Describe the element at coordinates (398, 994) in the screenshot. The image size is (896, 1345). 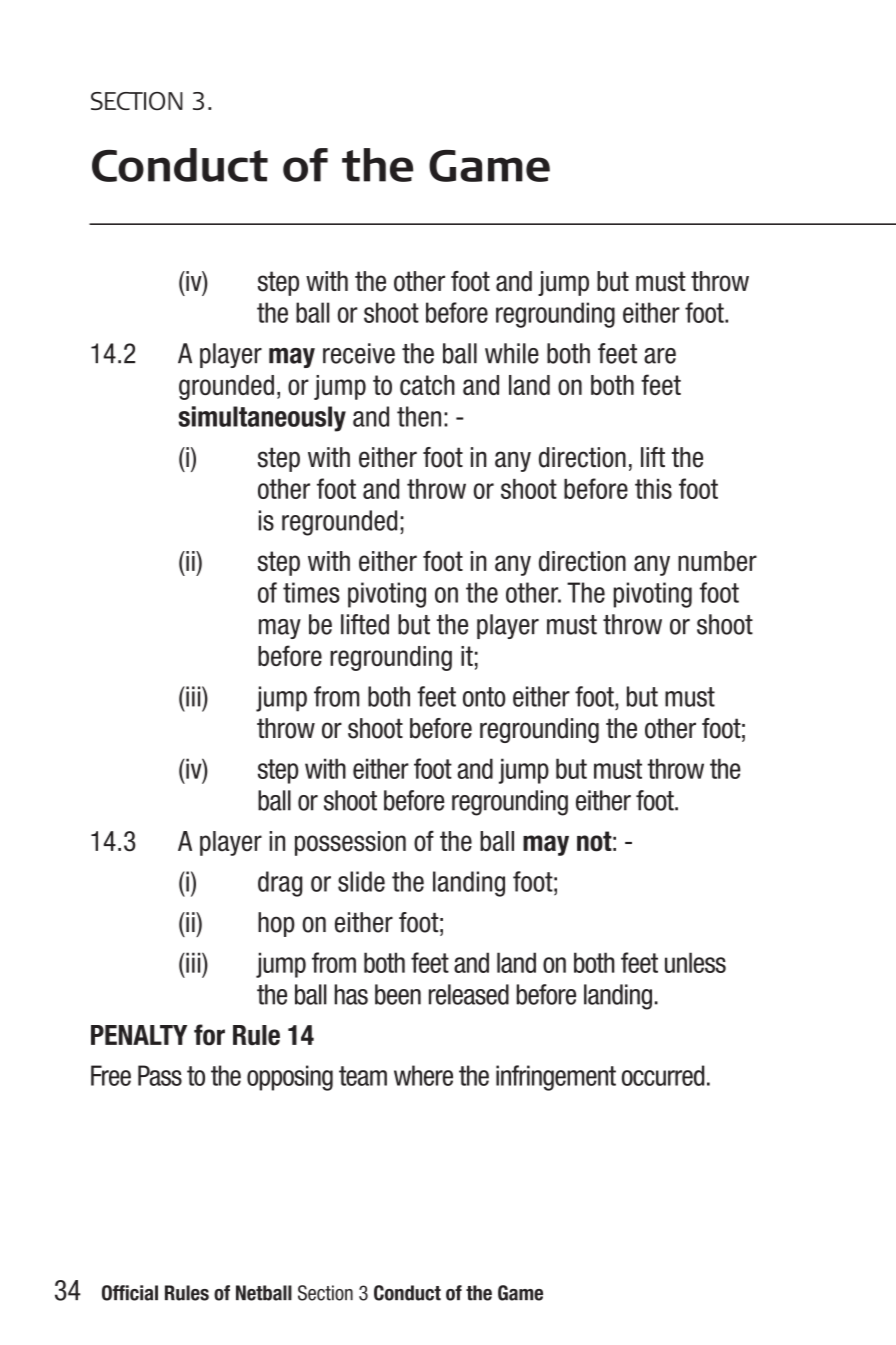
I see `been` at that location.
